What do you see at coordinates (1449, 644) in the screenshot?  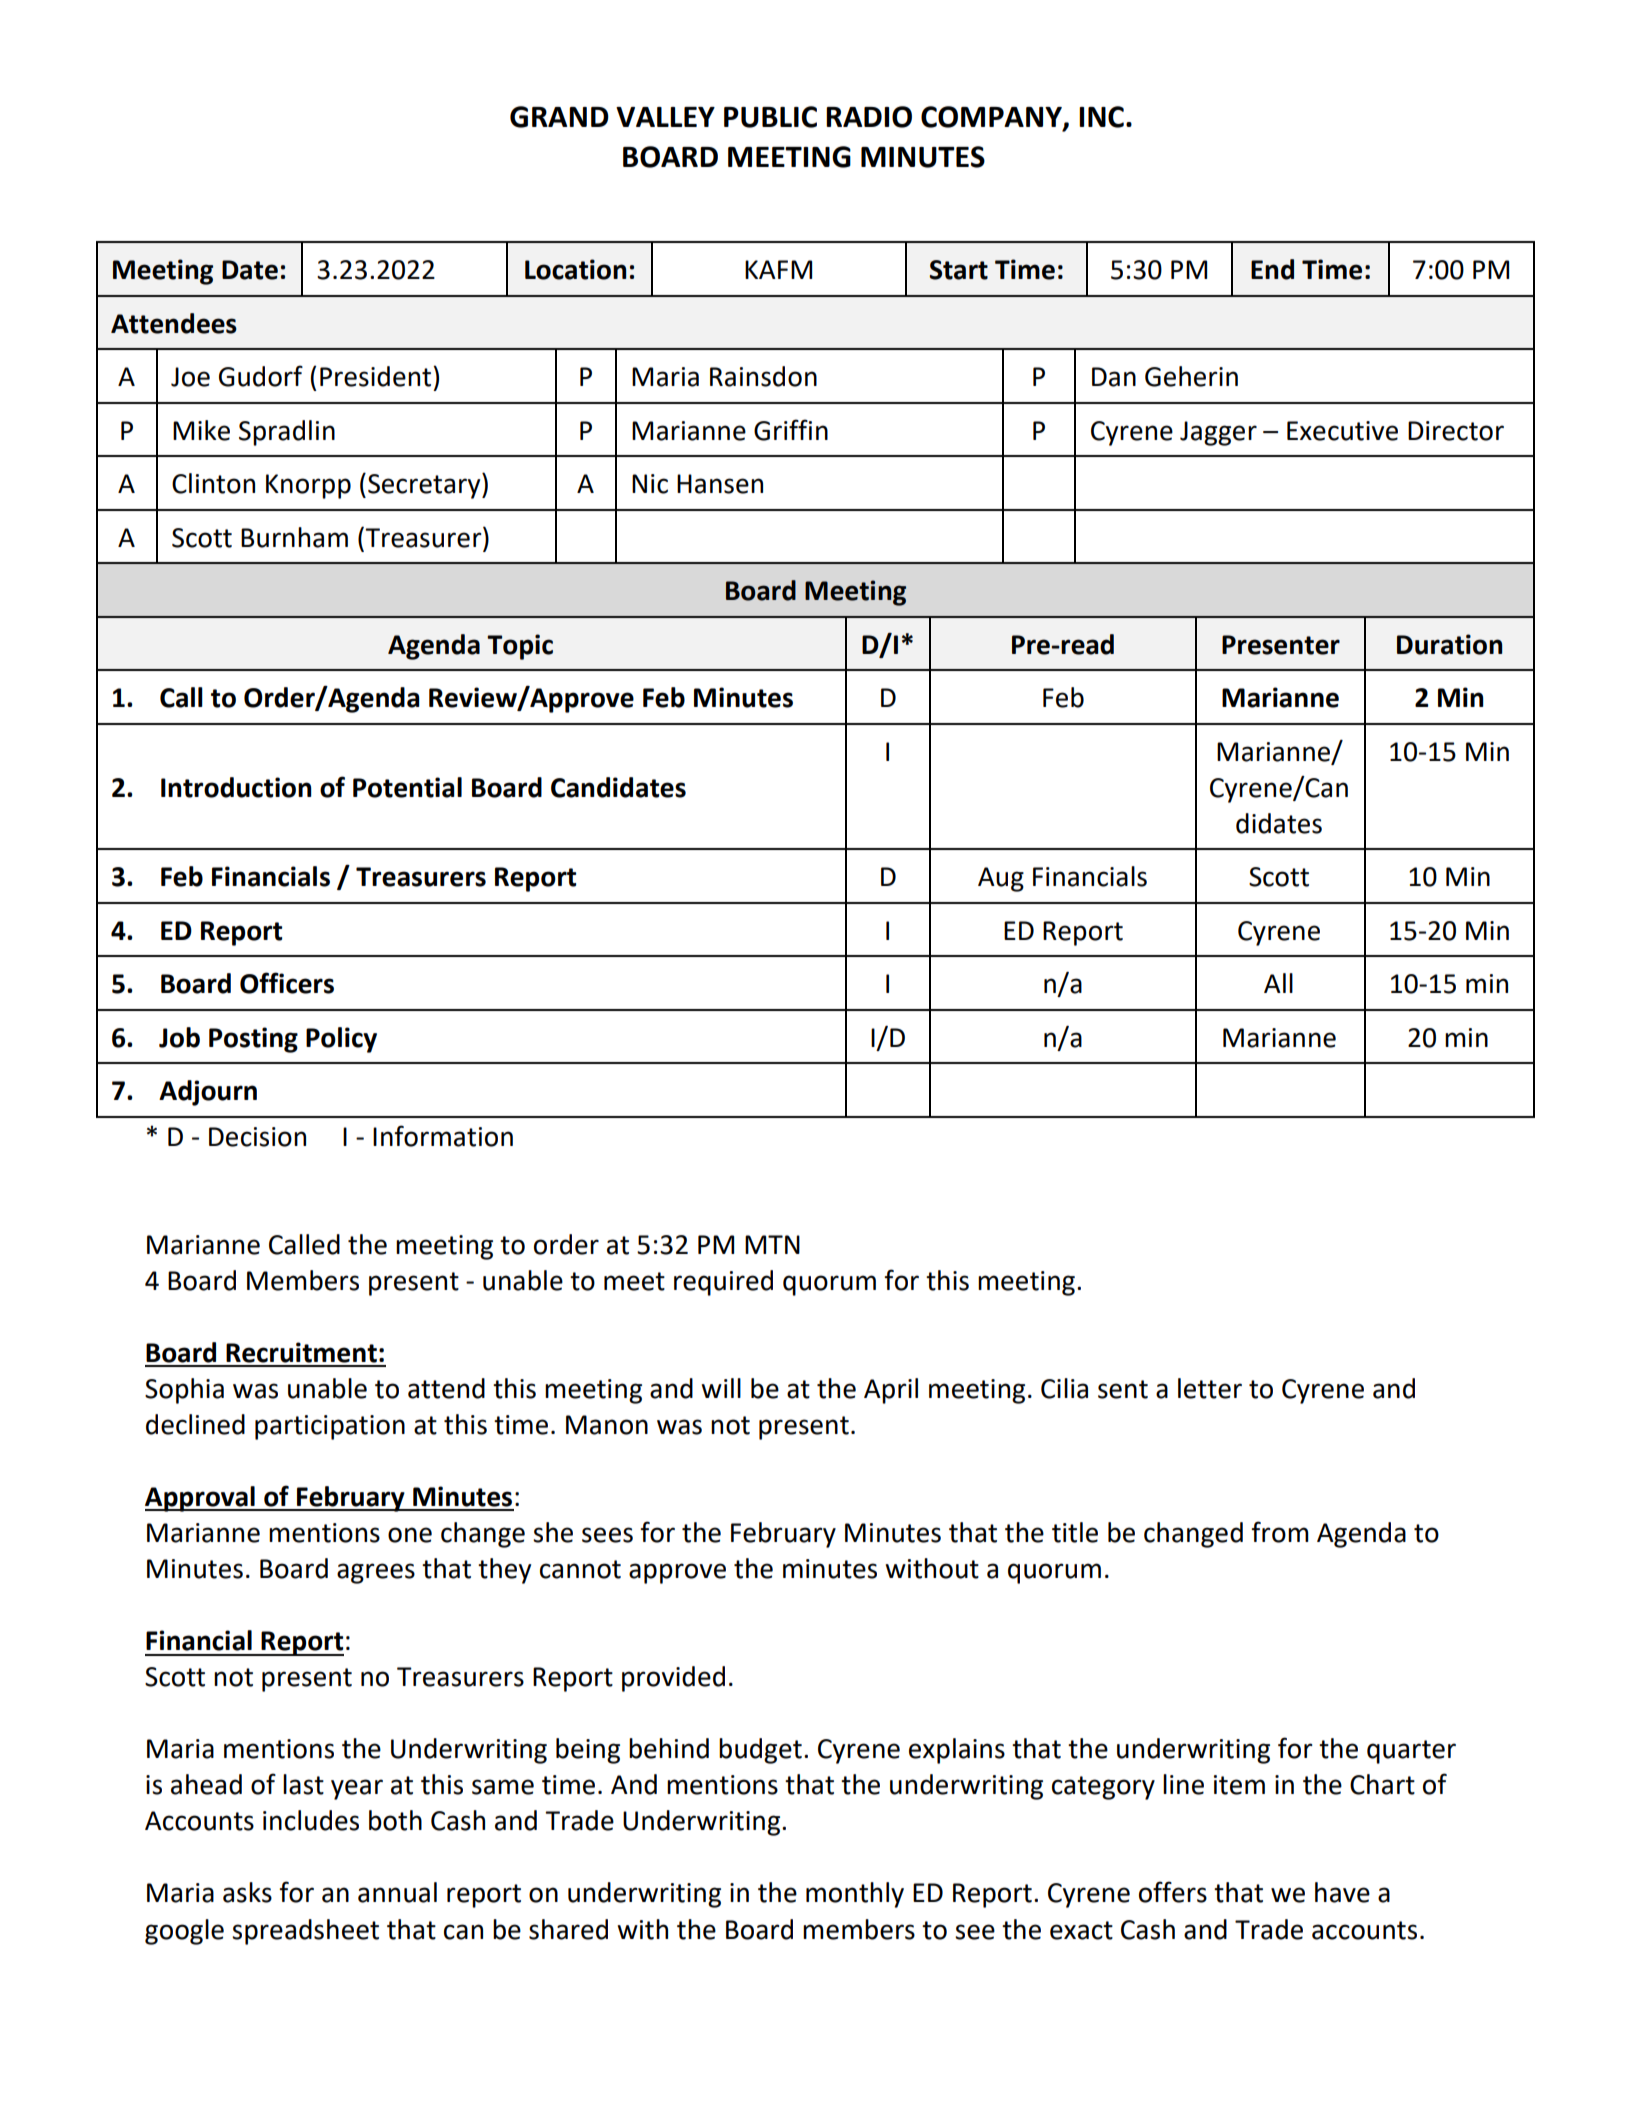 I see `Duration` at bounding box center [1449, 644].
